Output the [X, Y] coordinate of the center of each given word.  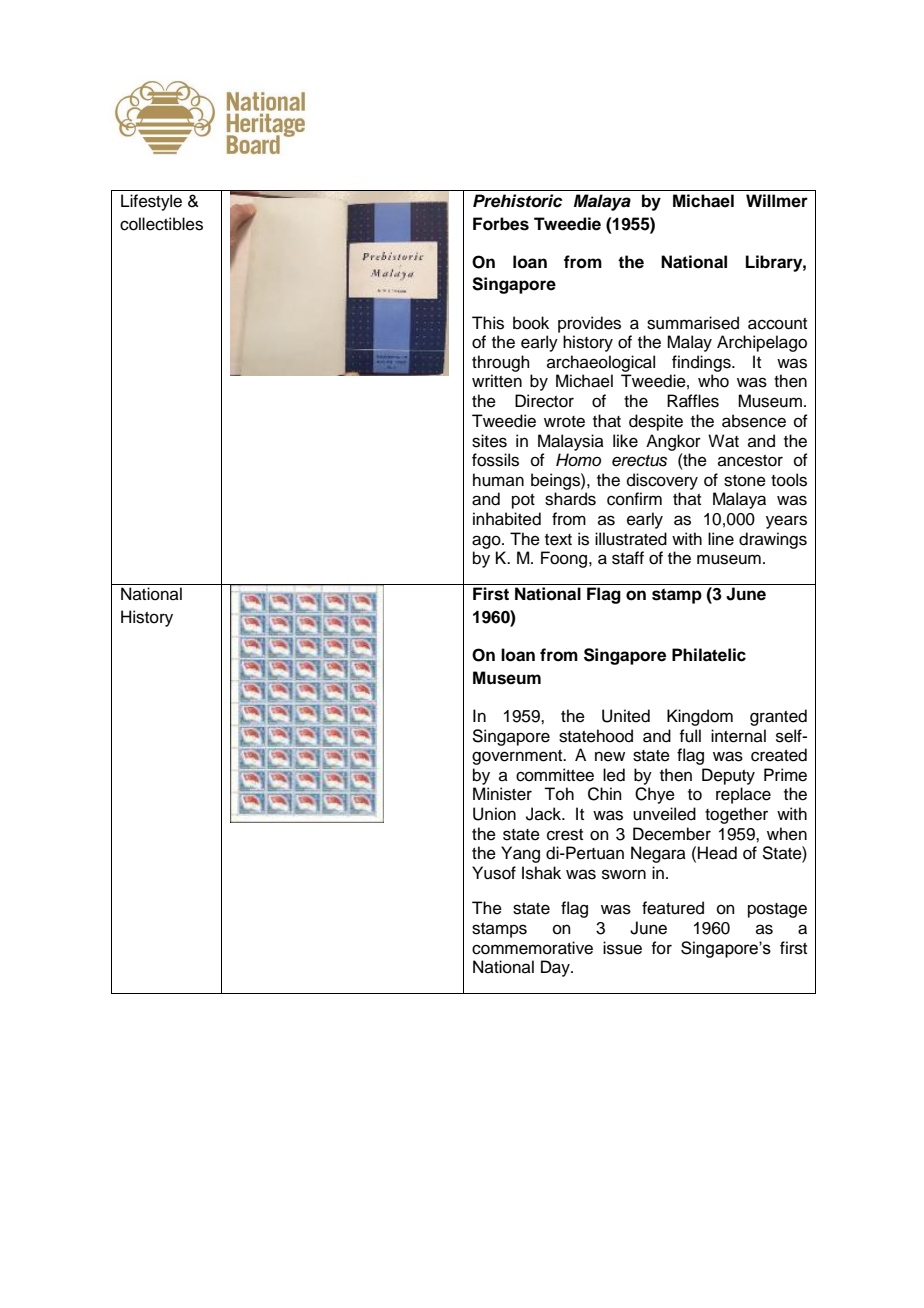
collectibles [161, 224]
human [498, 480]
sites [489, 441]
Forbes [501, 224]
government [518, 757]
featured [673, 908]
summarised [693, 323]
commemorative [532, 948]
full [690, 736]
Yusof [494, 873]
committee [555, 775]
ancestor [750, 461]
